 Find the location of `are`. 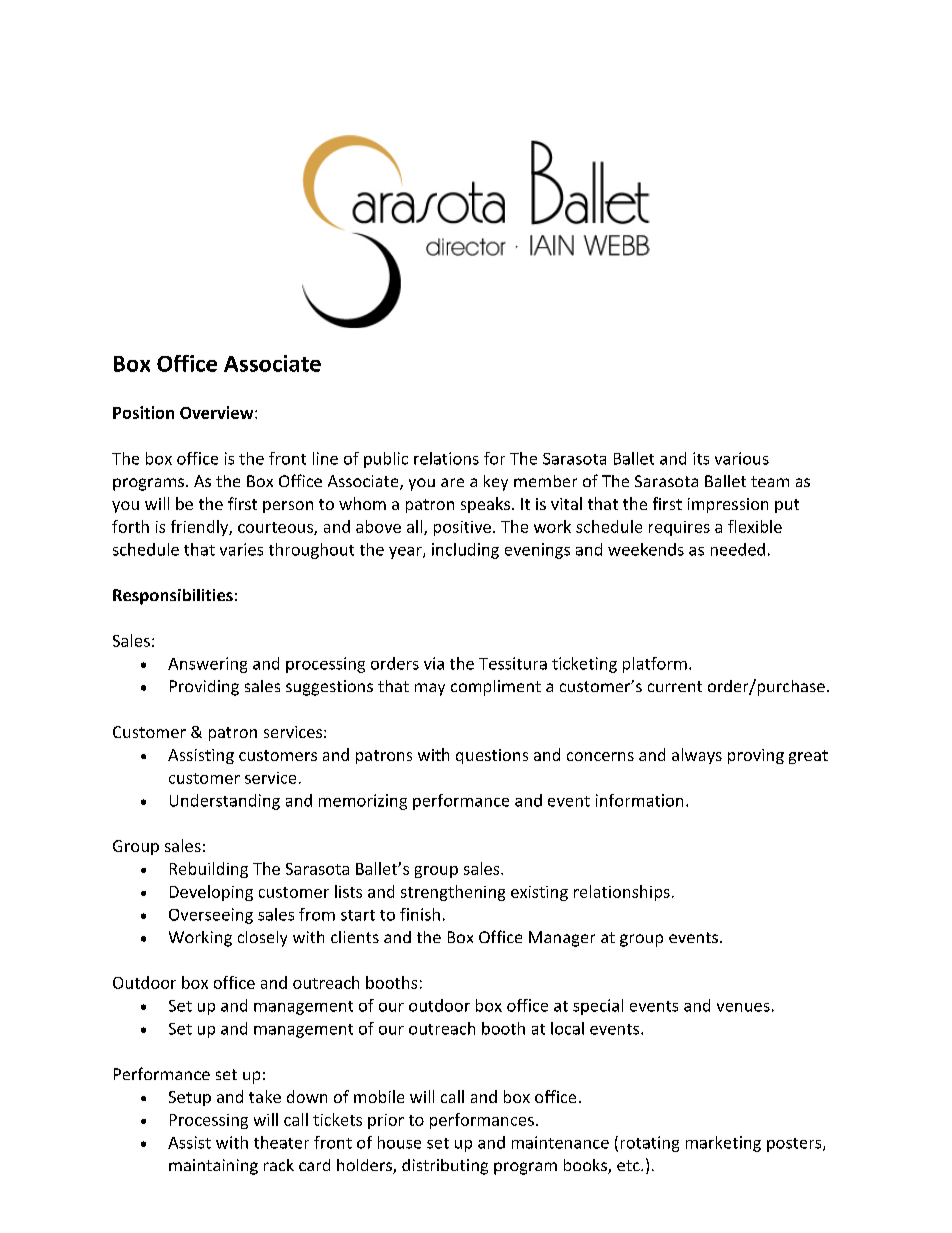

are is located at coordinates (452, 482).
